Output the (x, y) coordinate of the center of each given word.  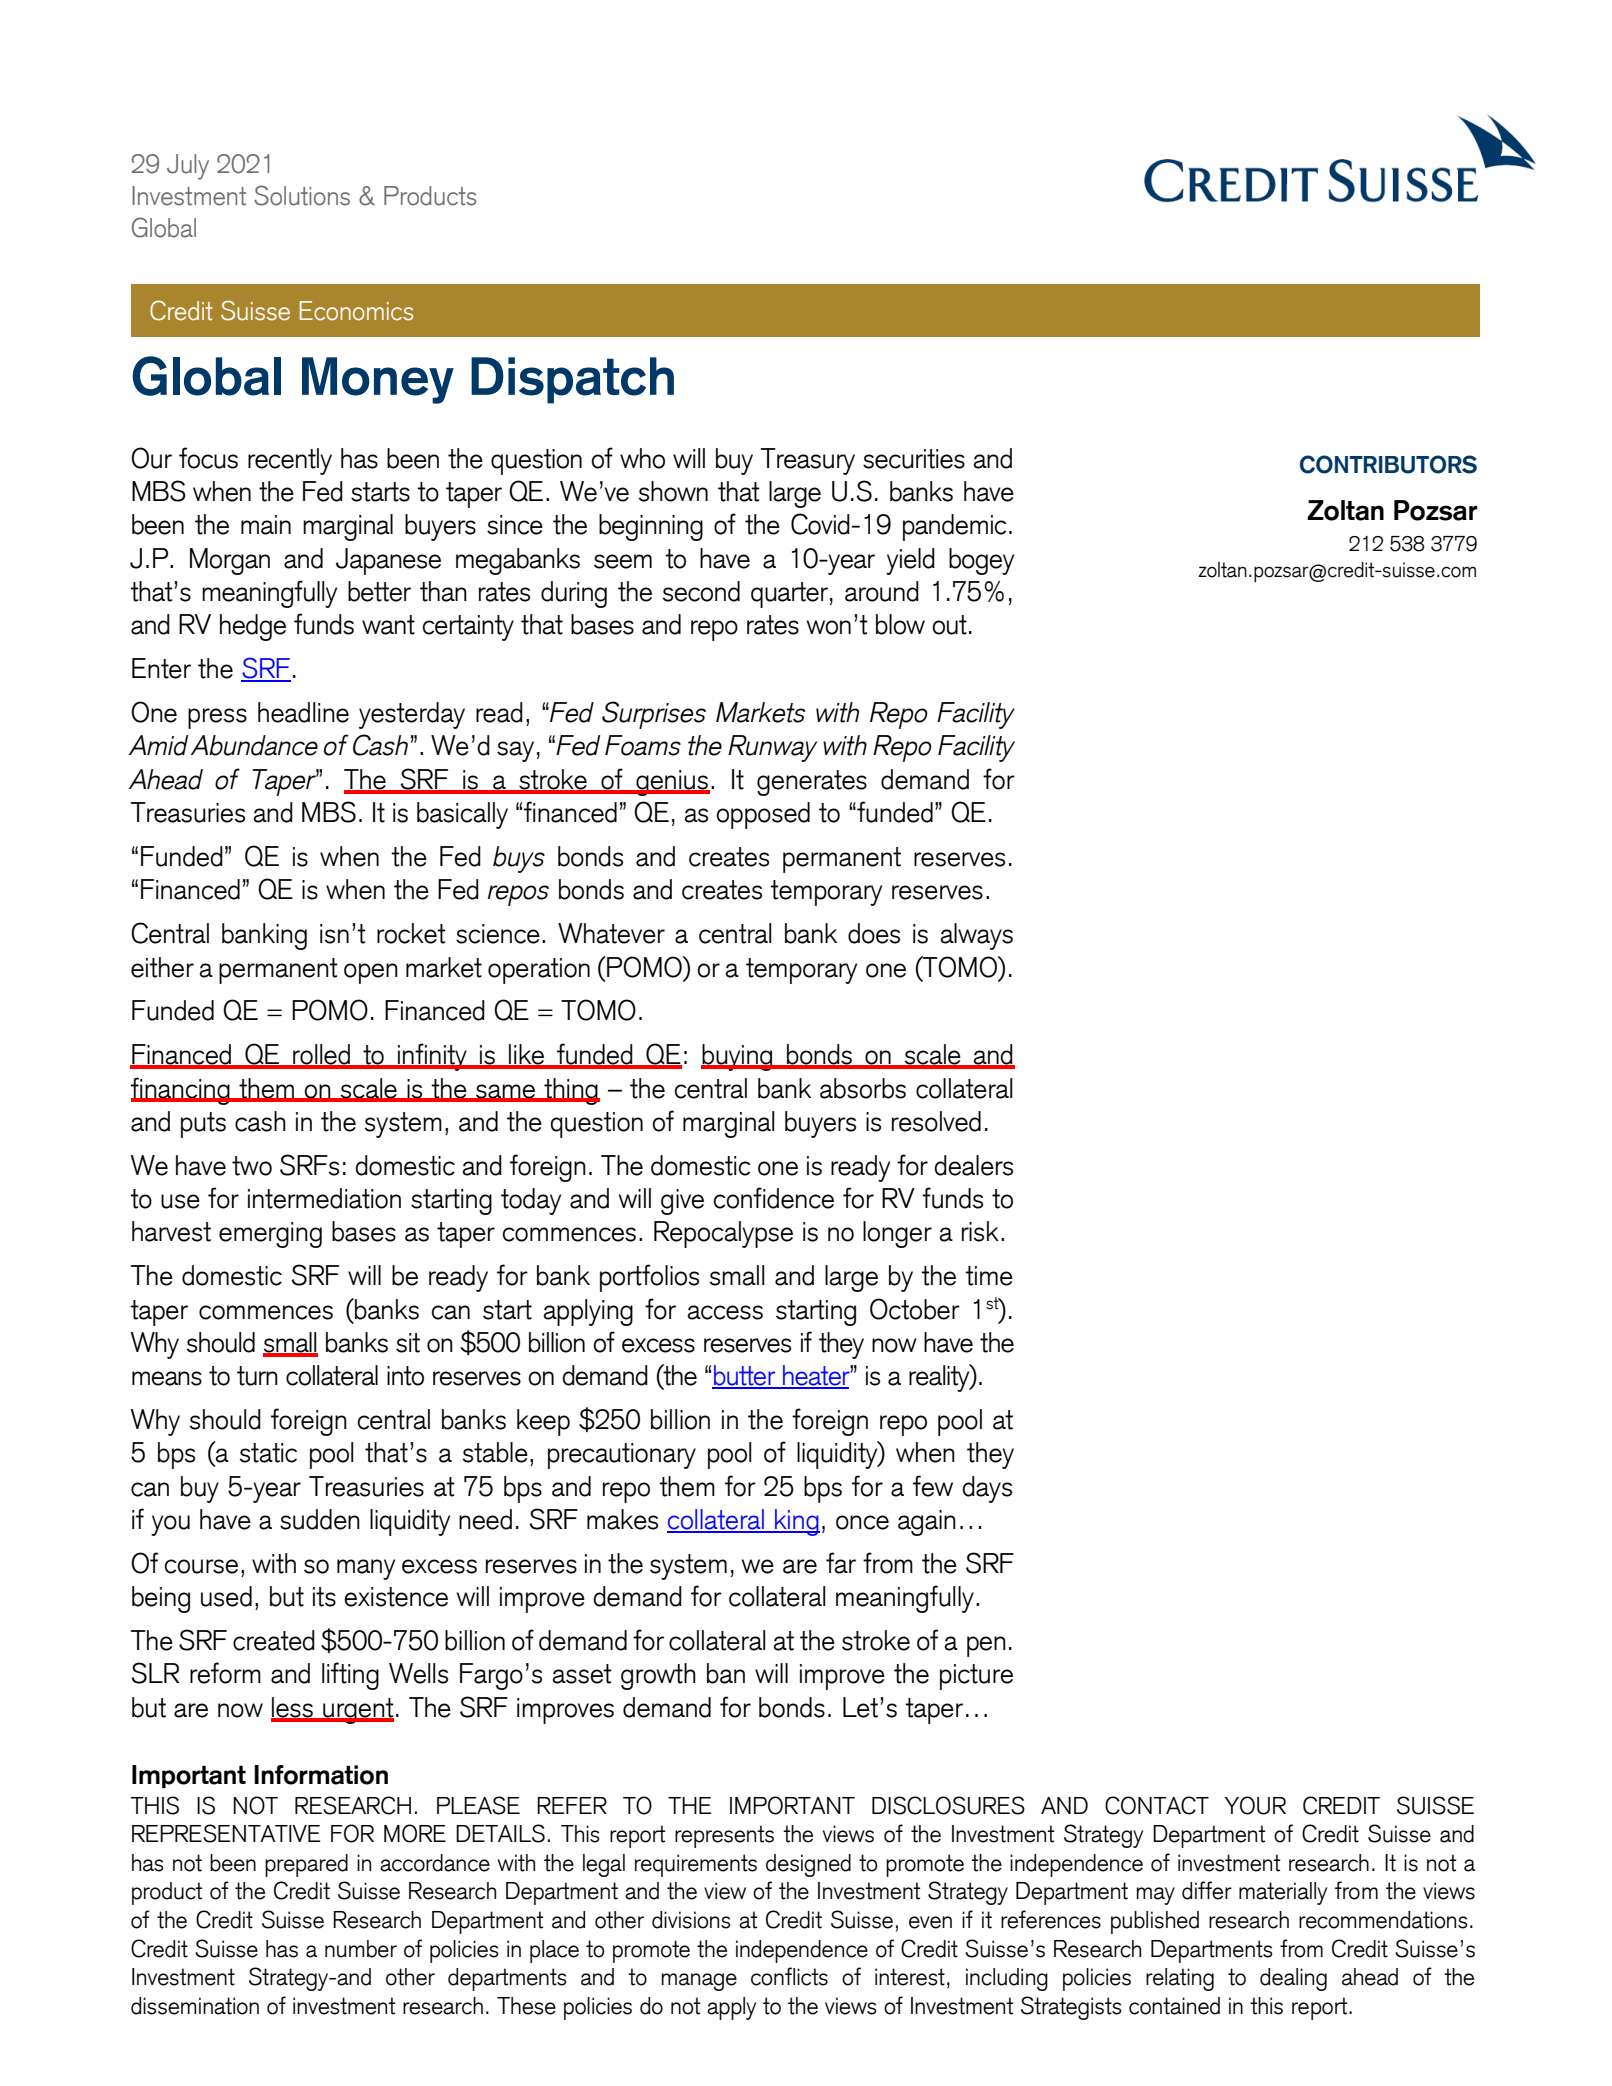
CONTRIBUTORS (1388, 464)
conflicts (789, 1976)
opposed (763, 815)
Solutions (302, 195)
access (725, 1312)
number (361, 1949)
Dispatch (572, 380)
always (977, 936)
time (989, 1276)
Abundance (254, 745)
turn (257, 1376)
